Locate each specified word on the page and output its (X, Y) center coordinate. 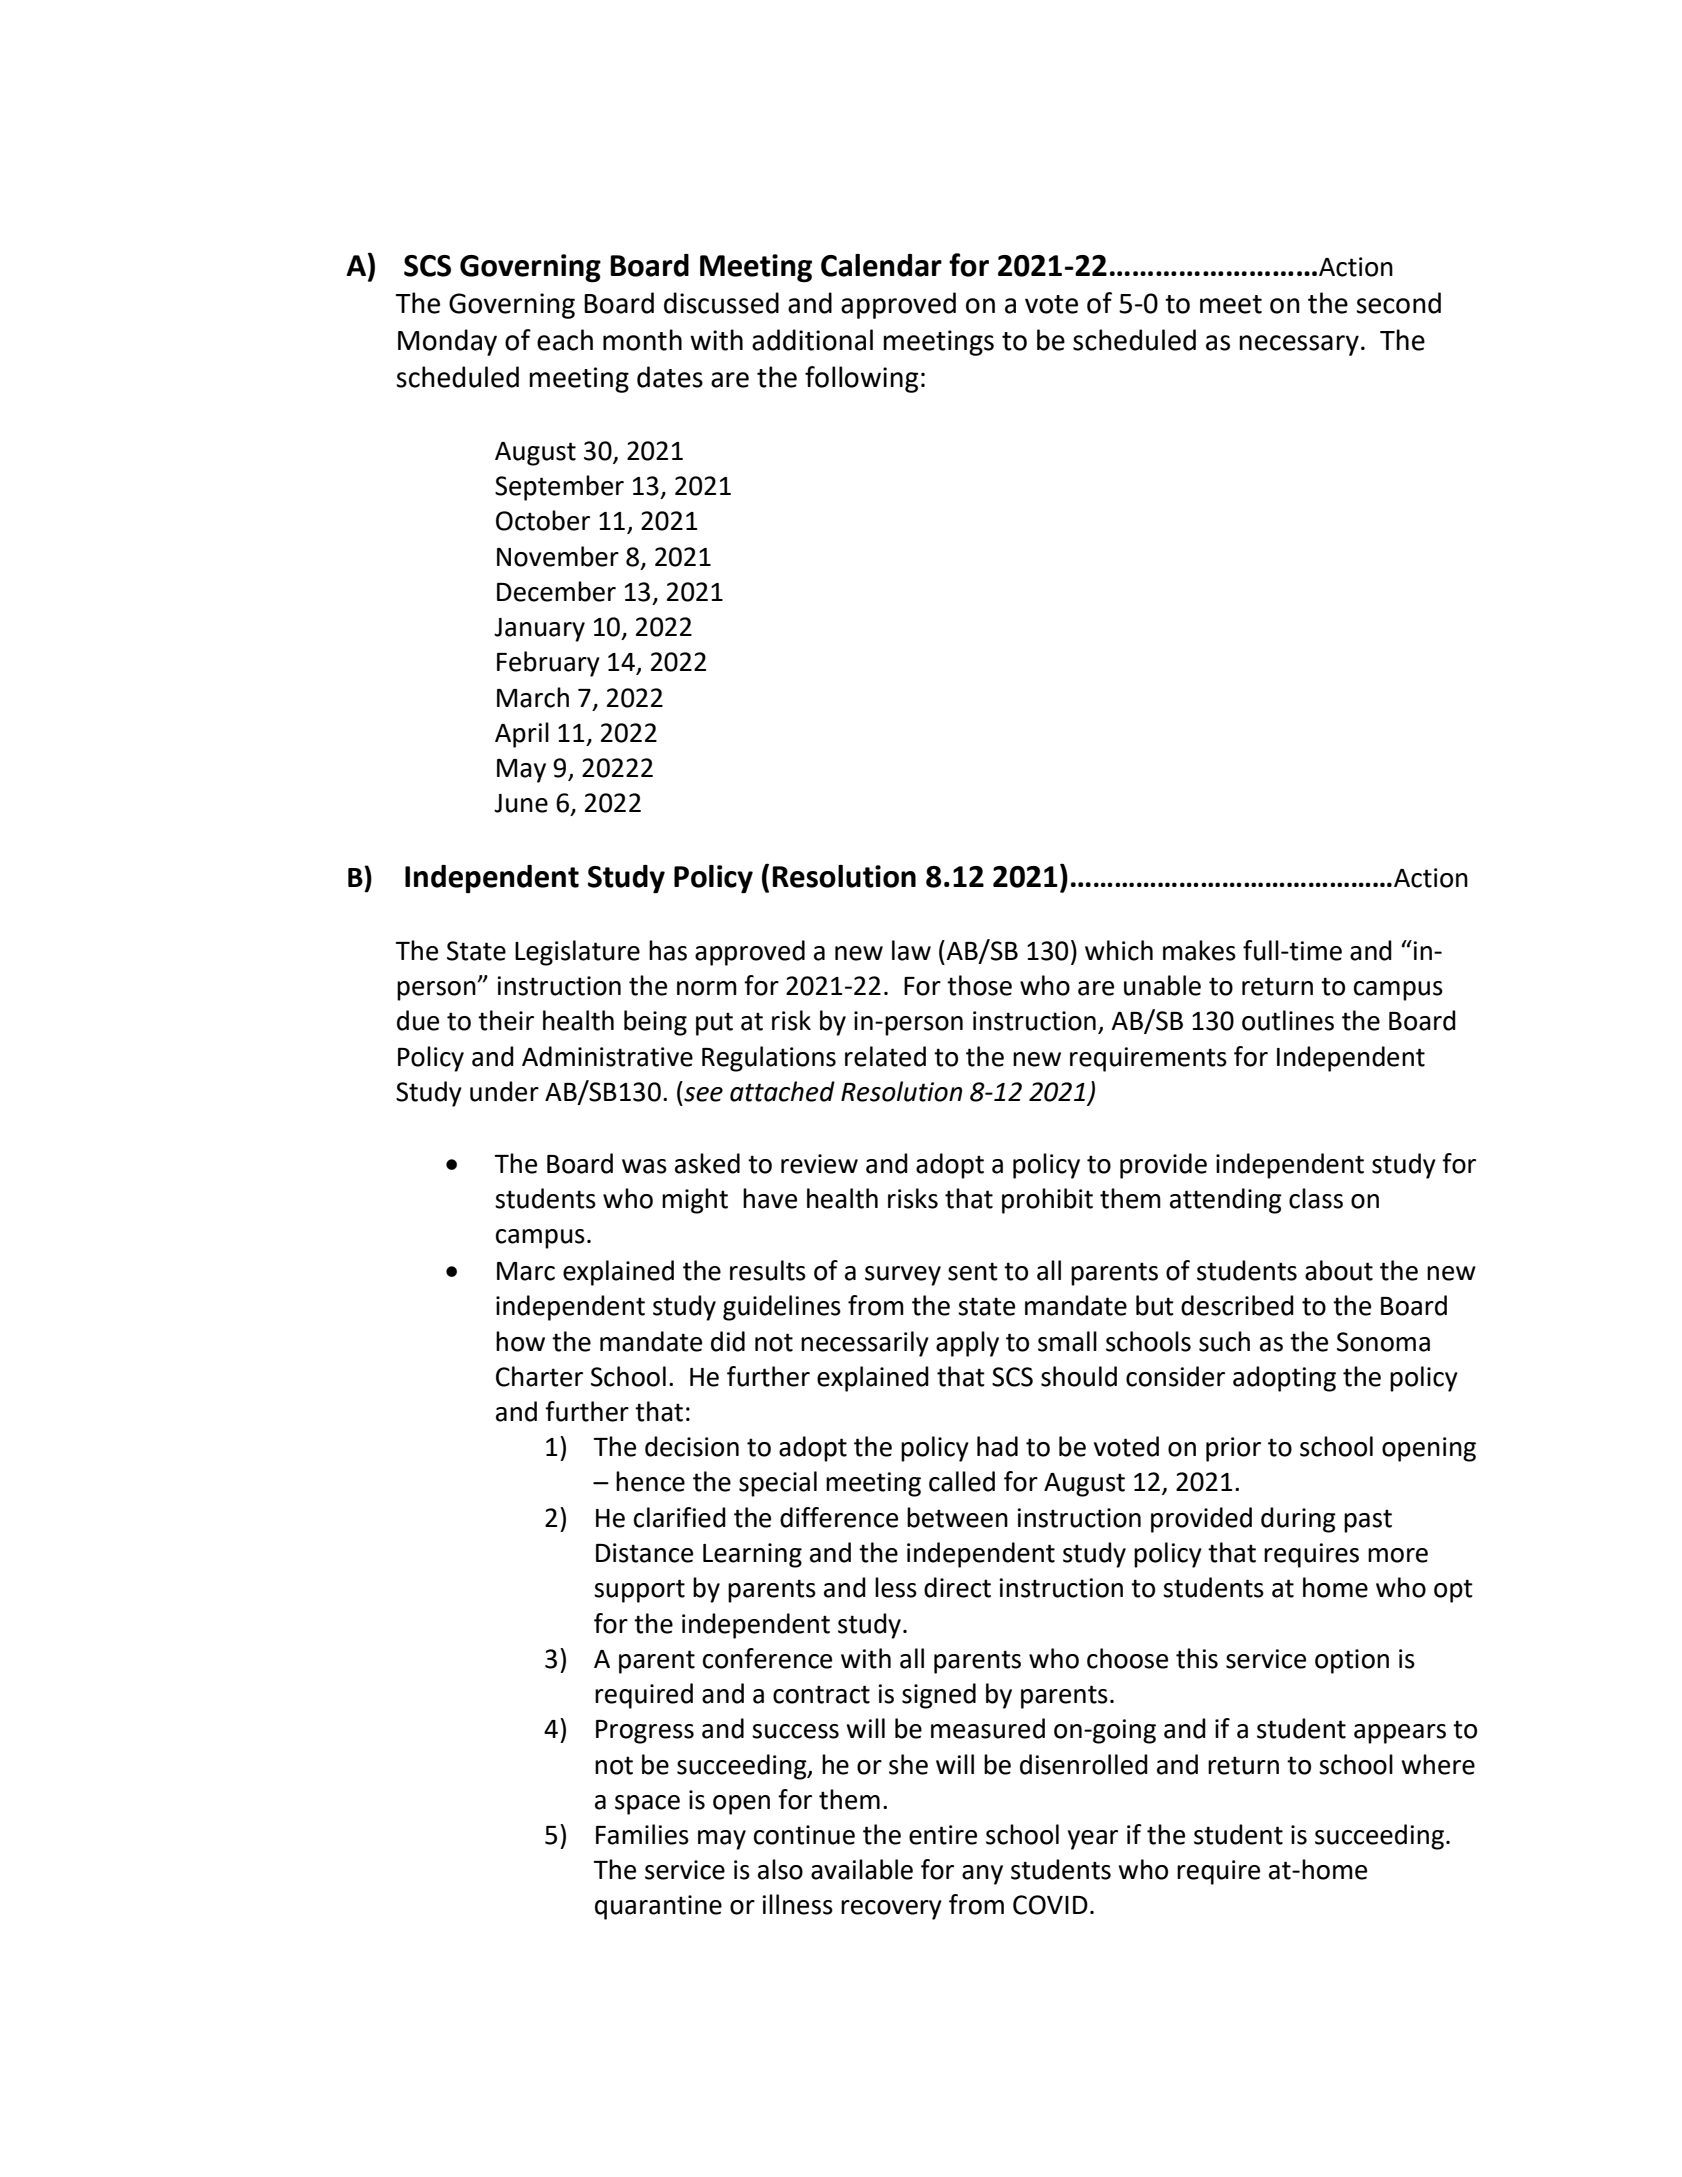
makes (1199, 950)
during (1298, 1520)
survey (903, 1276)
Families (642, 1834)
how (520, 1341)
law (911, 950)
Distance (644, 1553)
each (565, 340)
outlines (1288, 1020)
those (979, 985)
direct (957, 1587)
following (861, 379)
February (548, 664)
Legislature (577, 953)
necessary (1299, 345)
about (1339, 1270)
